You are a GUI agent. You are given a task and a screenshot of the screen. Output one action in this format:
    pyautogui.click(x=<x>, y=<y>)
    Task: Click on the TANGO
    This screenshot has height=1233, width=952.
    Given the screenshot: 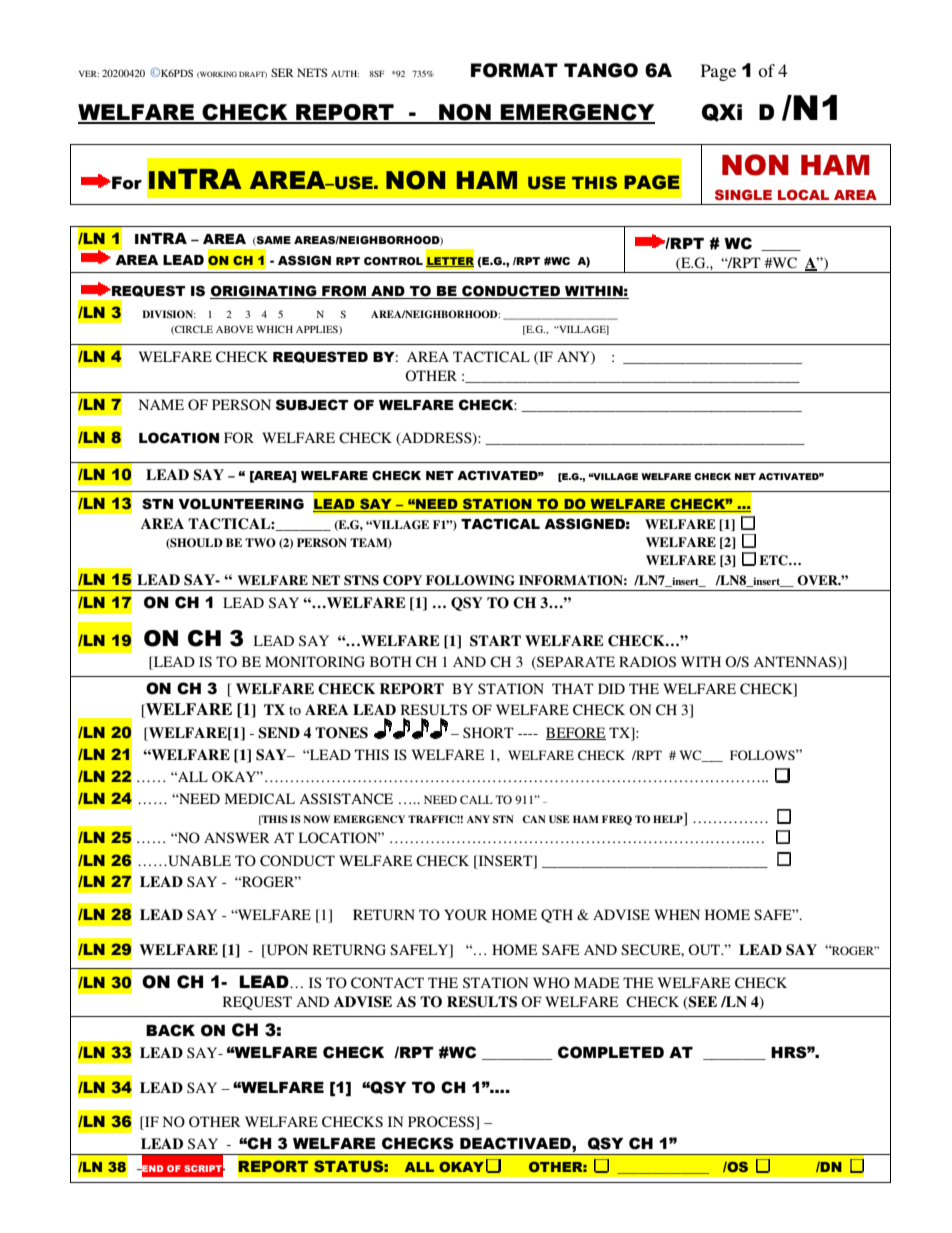 What is the action you would take?
    pyautogui.click(x=601, y=70)
